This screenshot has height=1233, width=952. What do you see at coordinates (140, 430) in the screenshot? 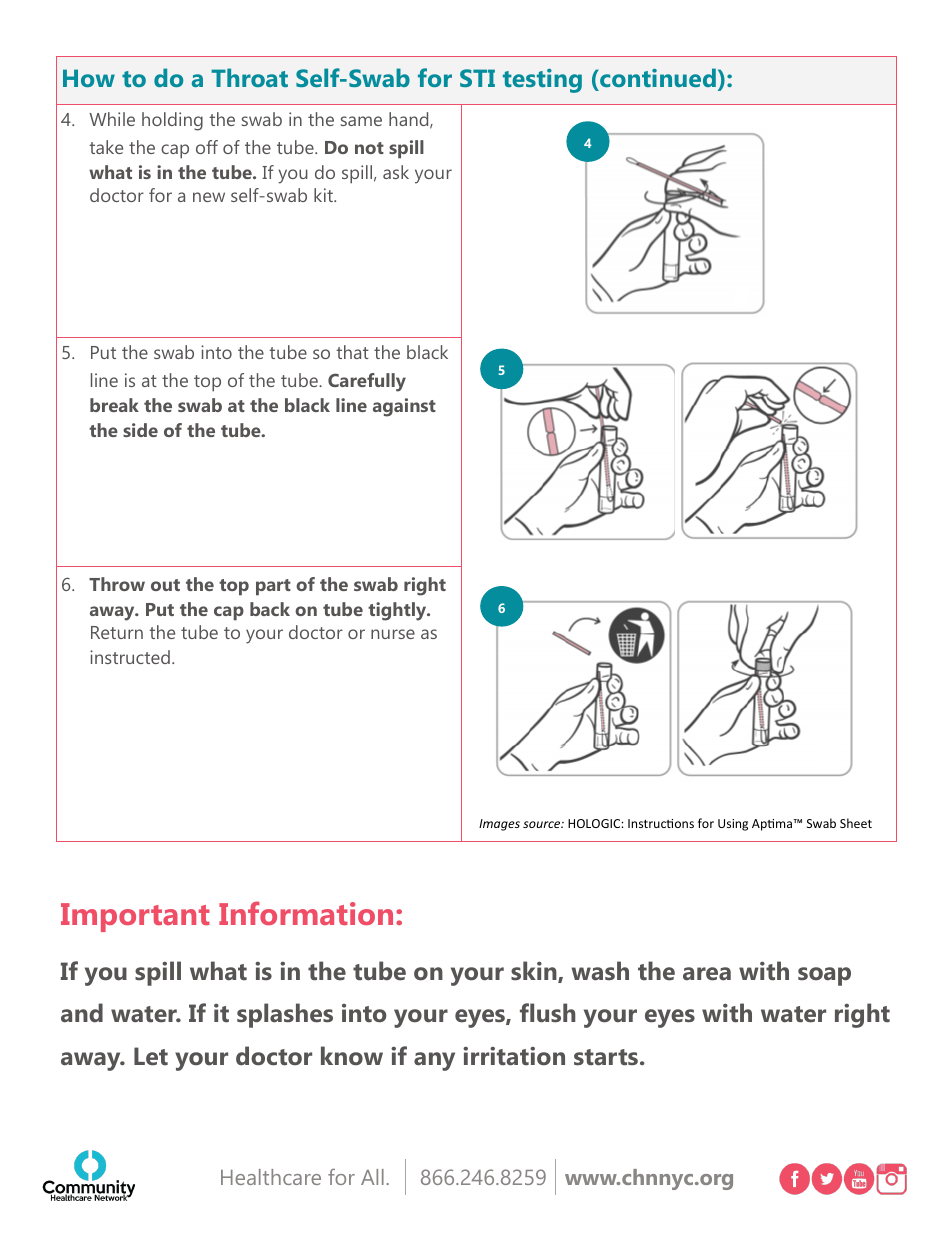
I see `side` at bounding box center [140, 430].
